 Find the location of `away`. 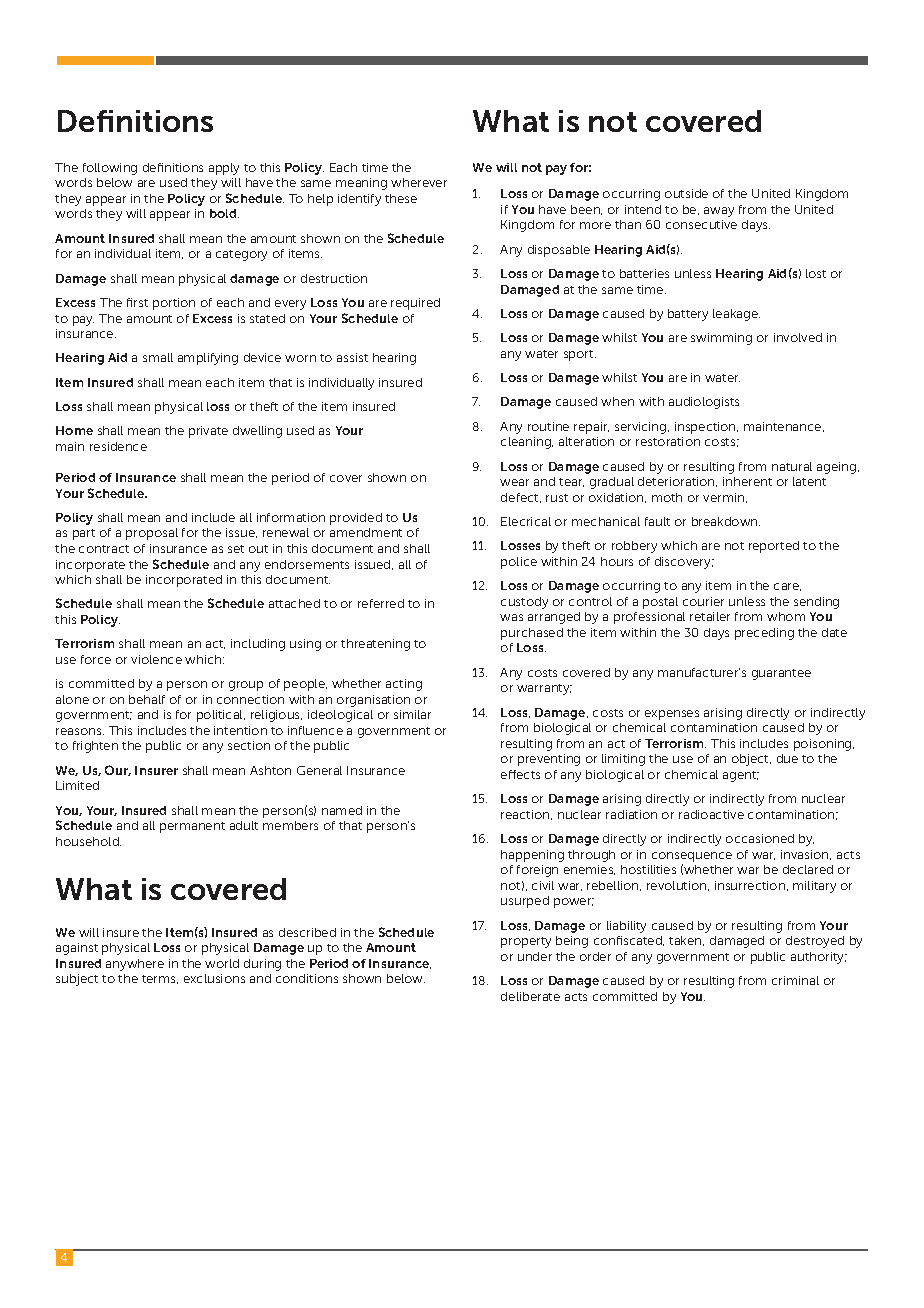

away is located at coordinates (719, 212).
